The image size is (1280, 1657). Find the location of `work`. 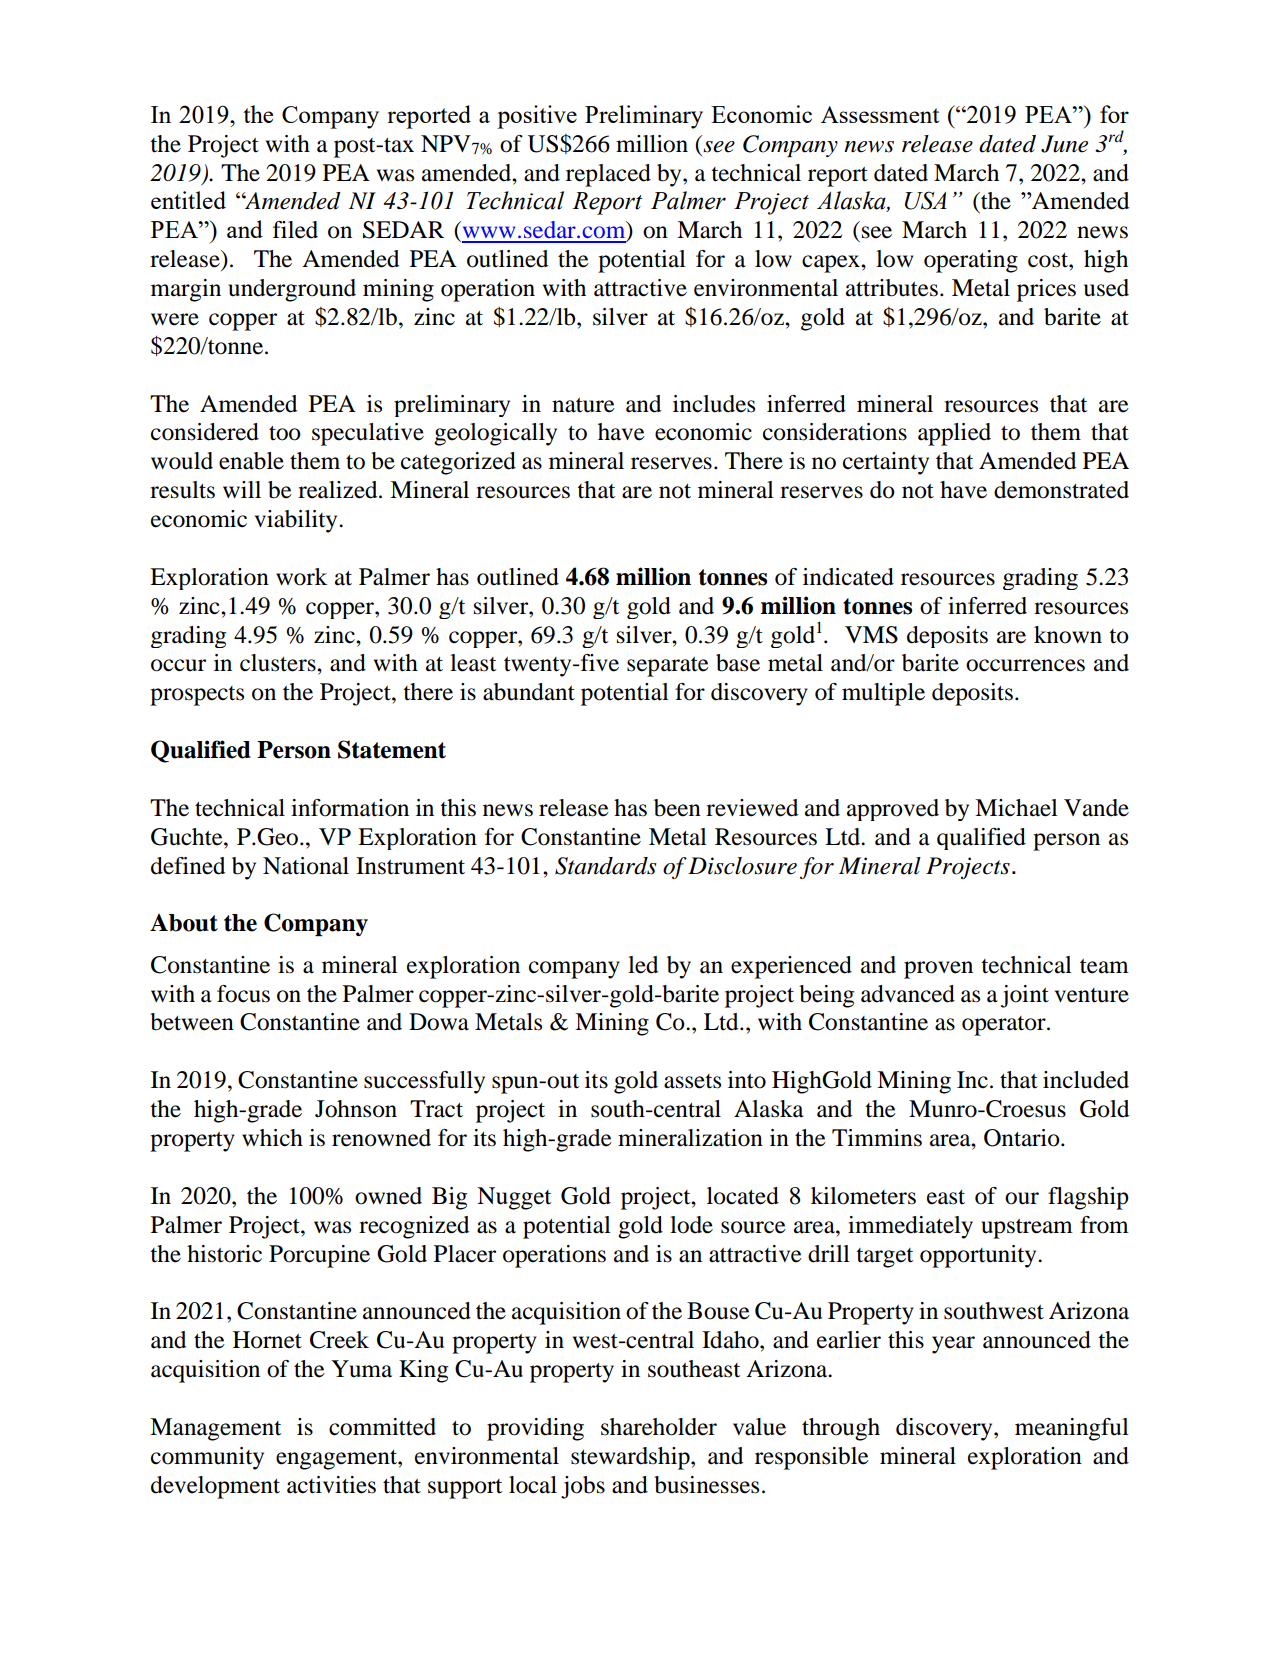

work is located at coordinates (301, 577).
